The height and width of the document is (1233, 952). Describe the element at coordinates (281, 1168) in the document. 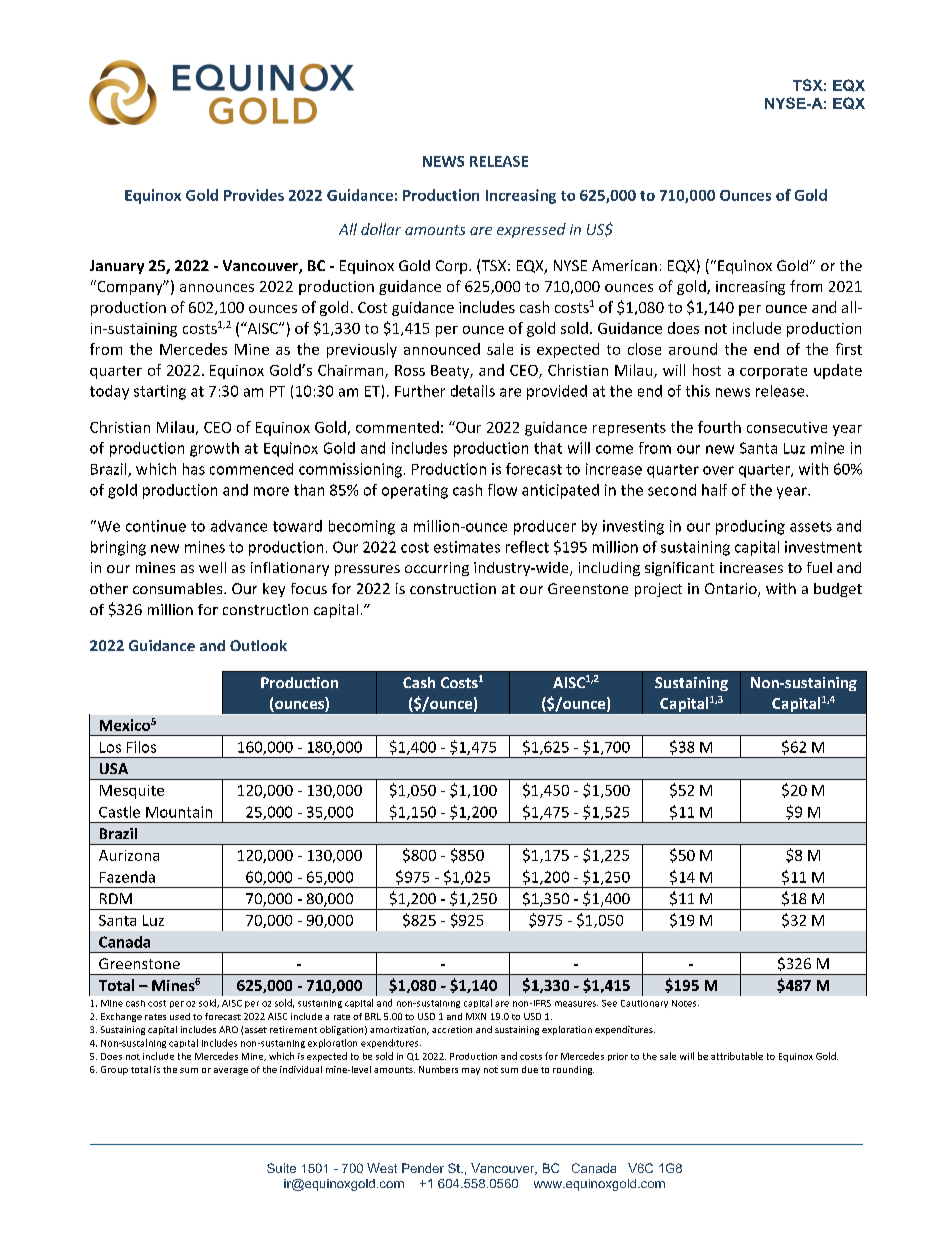

I see `Suite` at that location.
